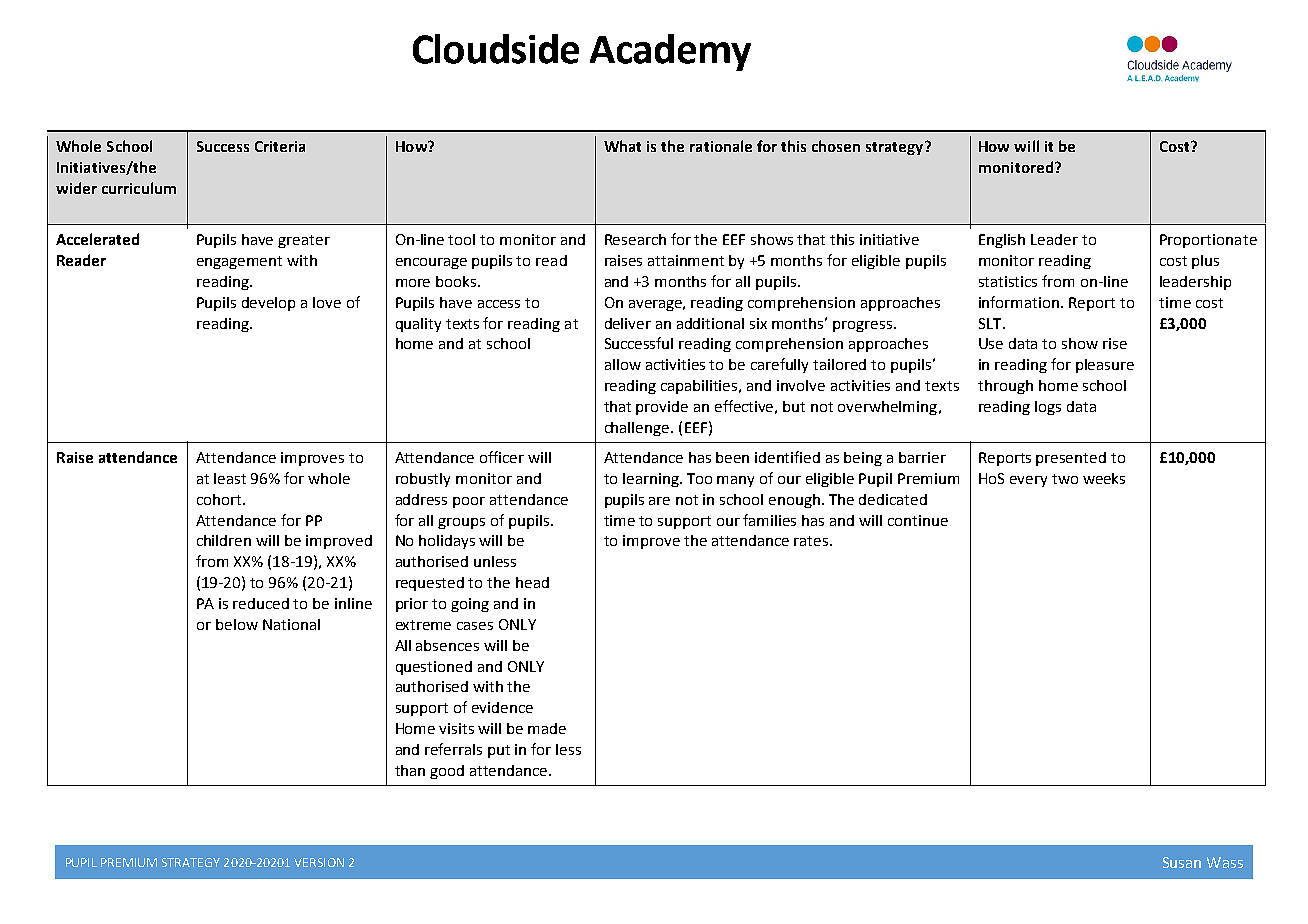  I want to click on chosen, so click(836, 146).
